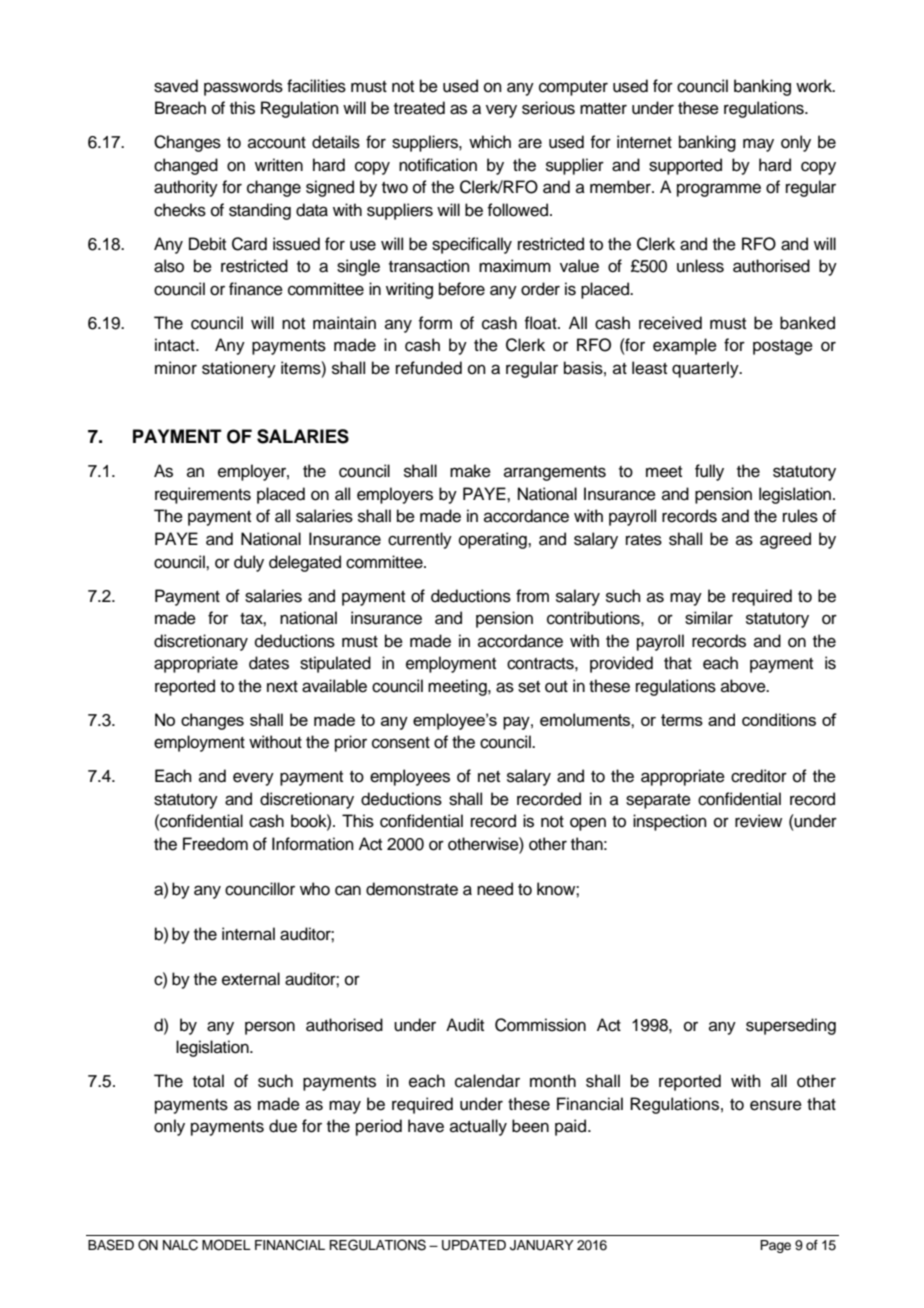  I want to click on which, so click(490, 142).
